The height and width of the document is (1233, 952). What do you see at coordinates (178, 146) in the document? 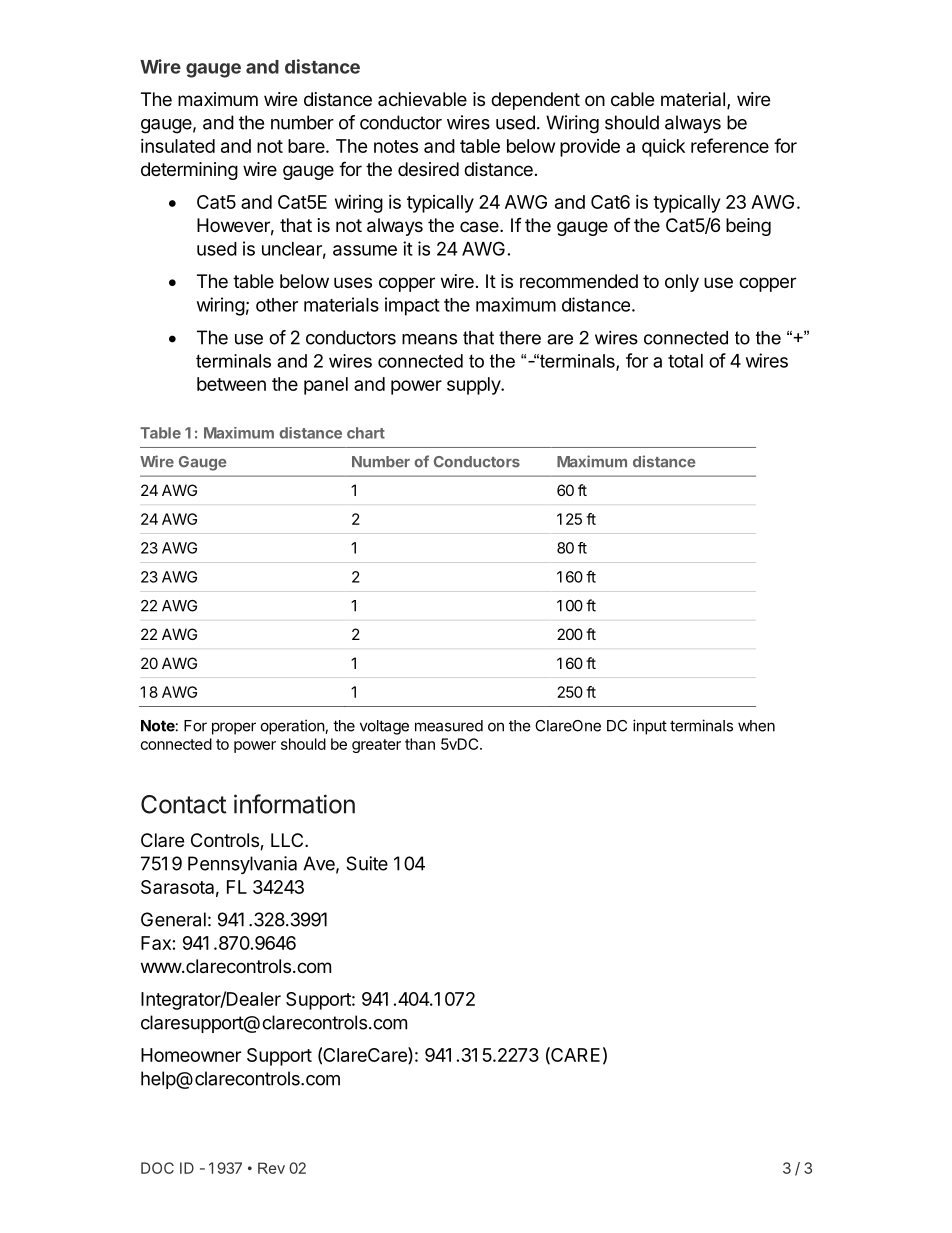
I see `insulated` at bounding box center [178, 146].
